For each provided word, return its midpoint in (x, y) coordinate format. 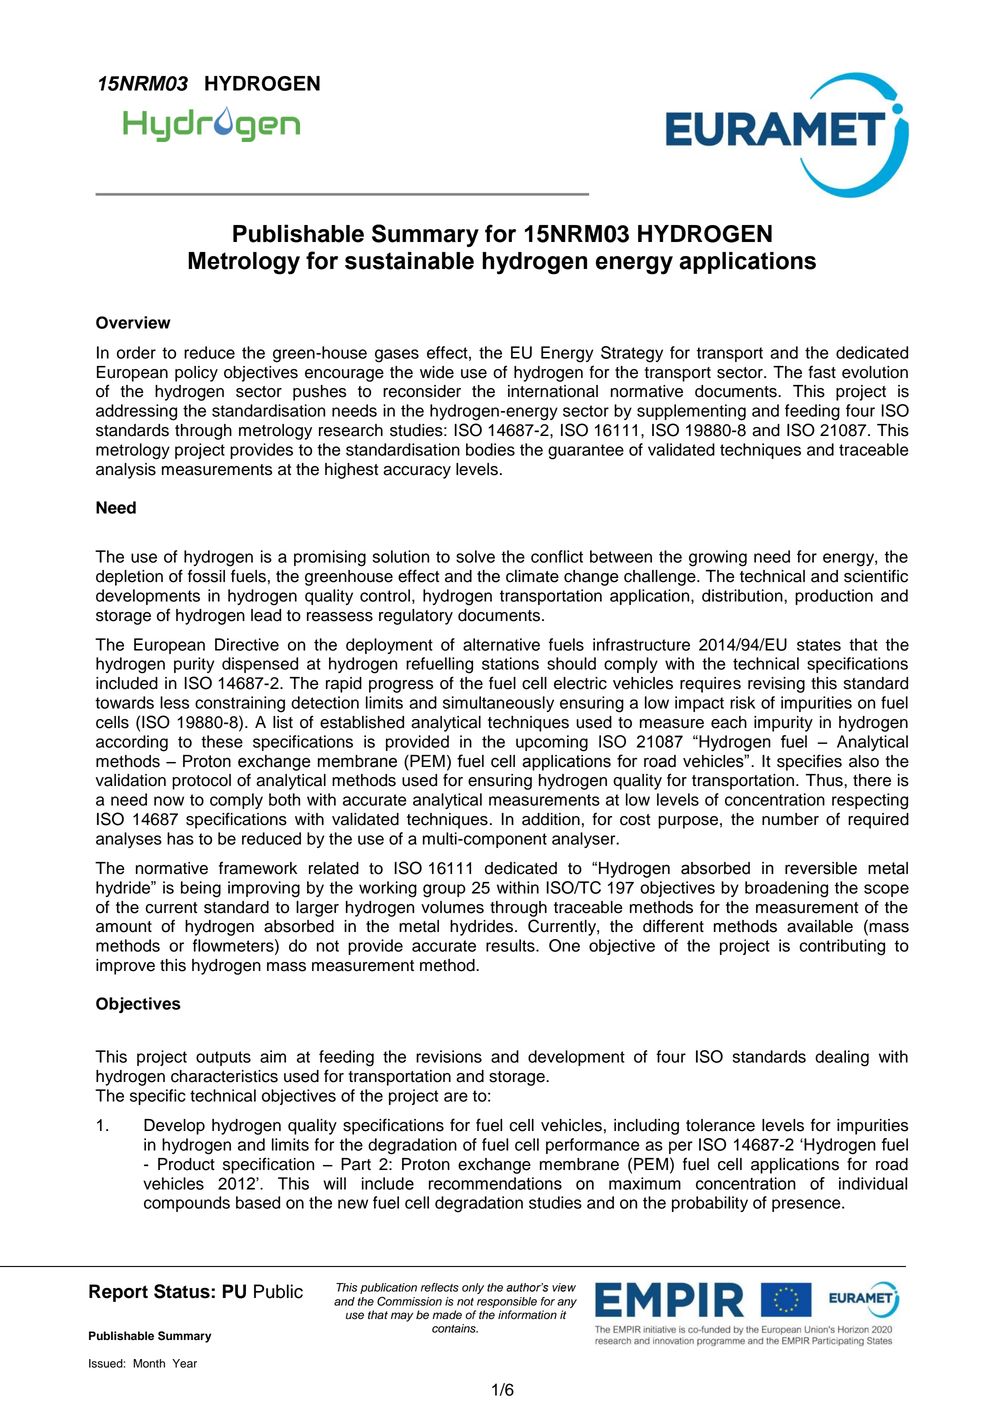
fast (822, 372)
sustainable (409, 261)
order (136, 352)
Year (184, 1363)
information (527, 1315)
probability (710, 1204)
